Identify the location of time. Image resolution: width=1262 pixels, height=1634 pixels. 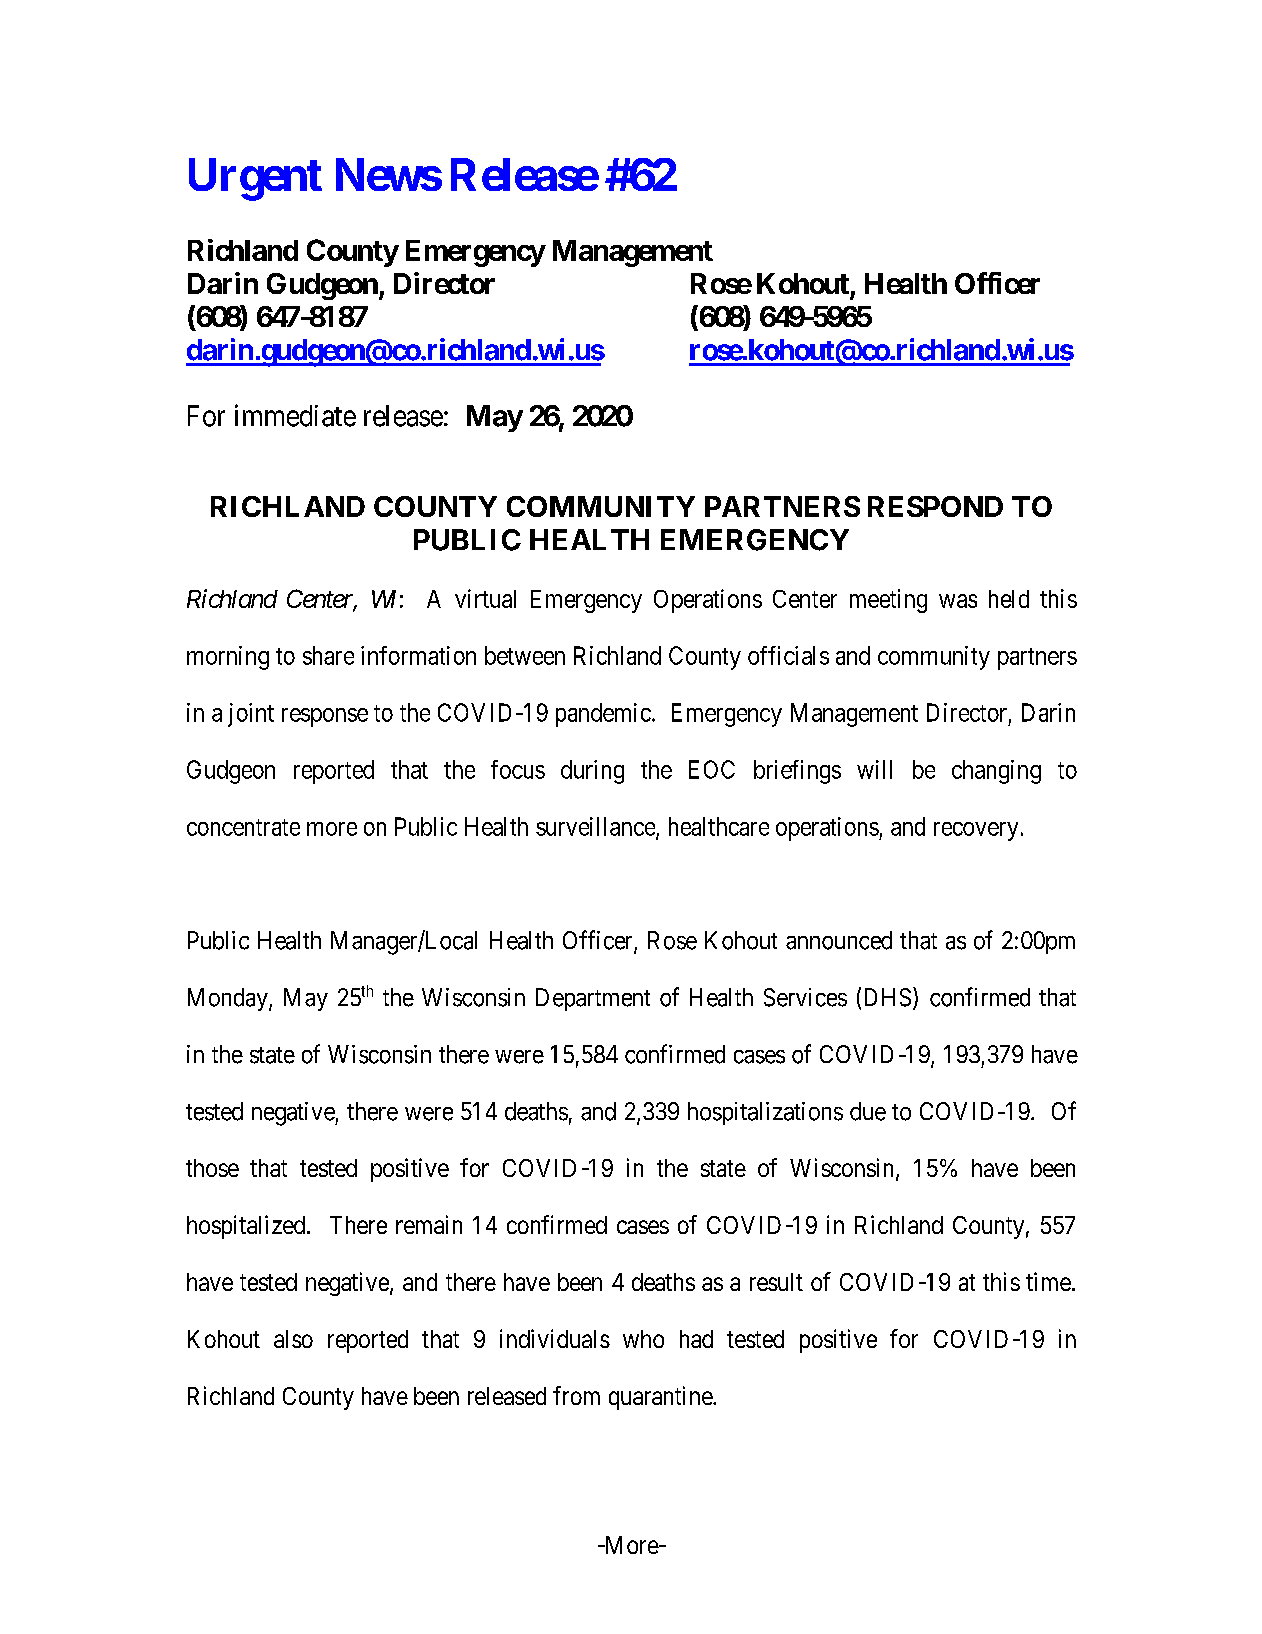
(1048, 1281).
